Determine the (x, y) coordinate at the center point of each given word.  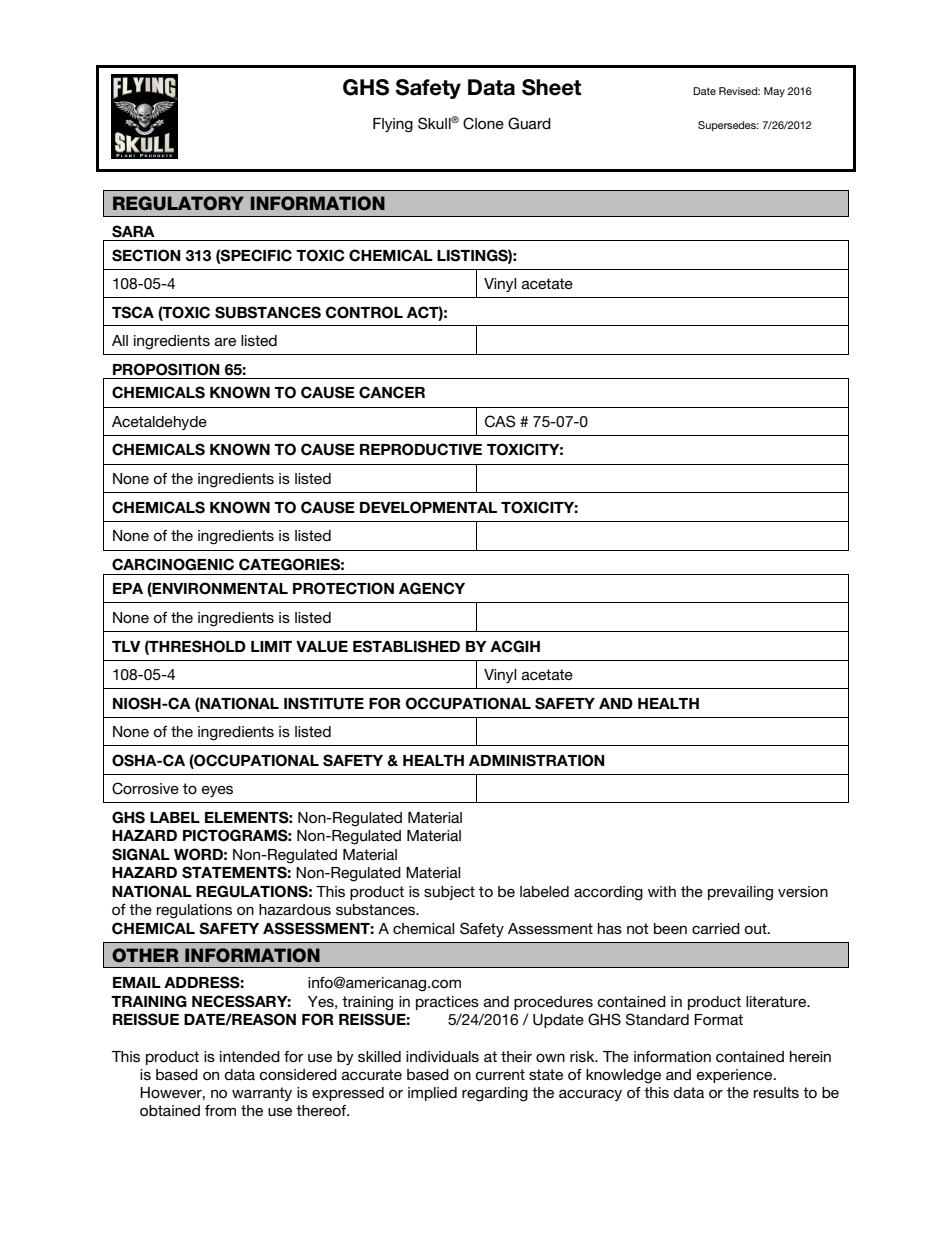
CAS (500, 421)
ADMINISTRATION (537, 760)
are (225, 342)
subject (449, 893)
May (774, 92)
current (500, 1074)
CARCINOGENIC (173, 564)
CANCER (392, 392)
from (220, 1110)
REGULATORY (178, 203)
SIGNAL (141, 854)
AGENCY (432, 588)
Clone (483, 123)
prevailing (740, 893)
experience (736, 1076)
